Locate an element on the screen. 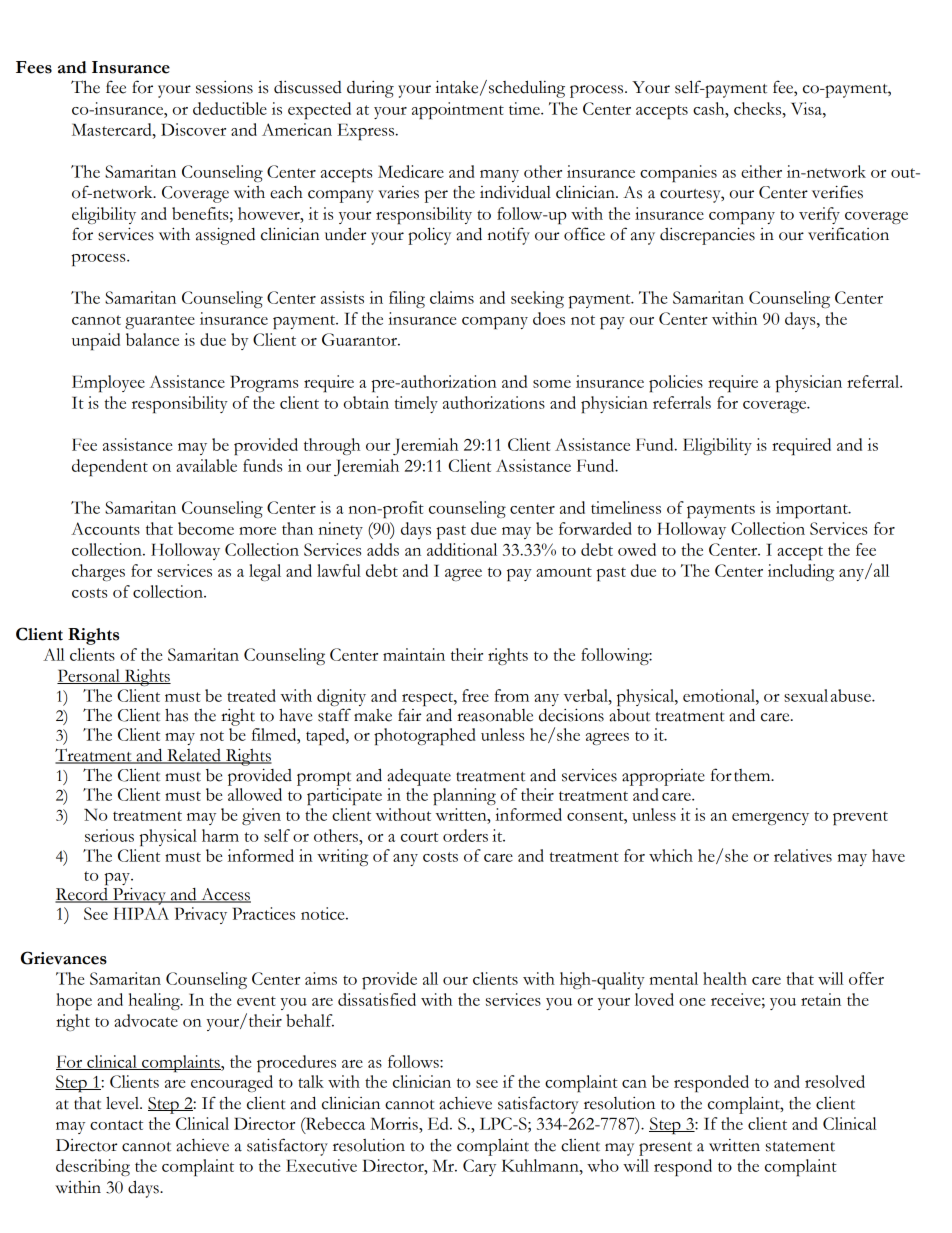 The image size is (952, 1233). serious is located at coordinates (109, 835).
